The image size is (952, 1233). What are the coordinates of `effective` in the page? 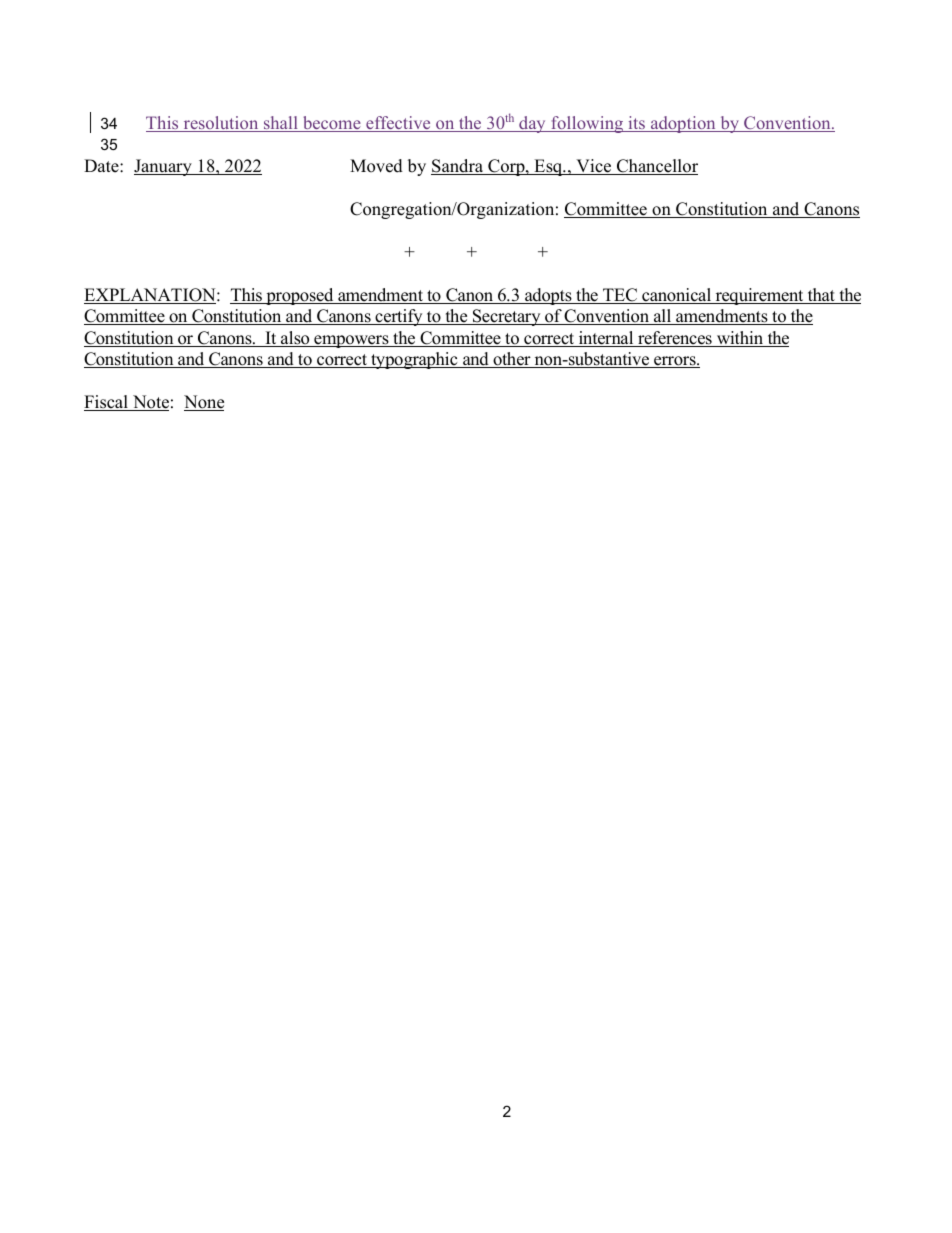 It's located at (398, 124).
